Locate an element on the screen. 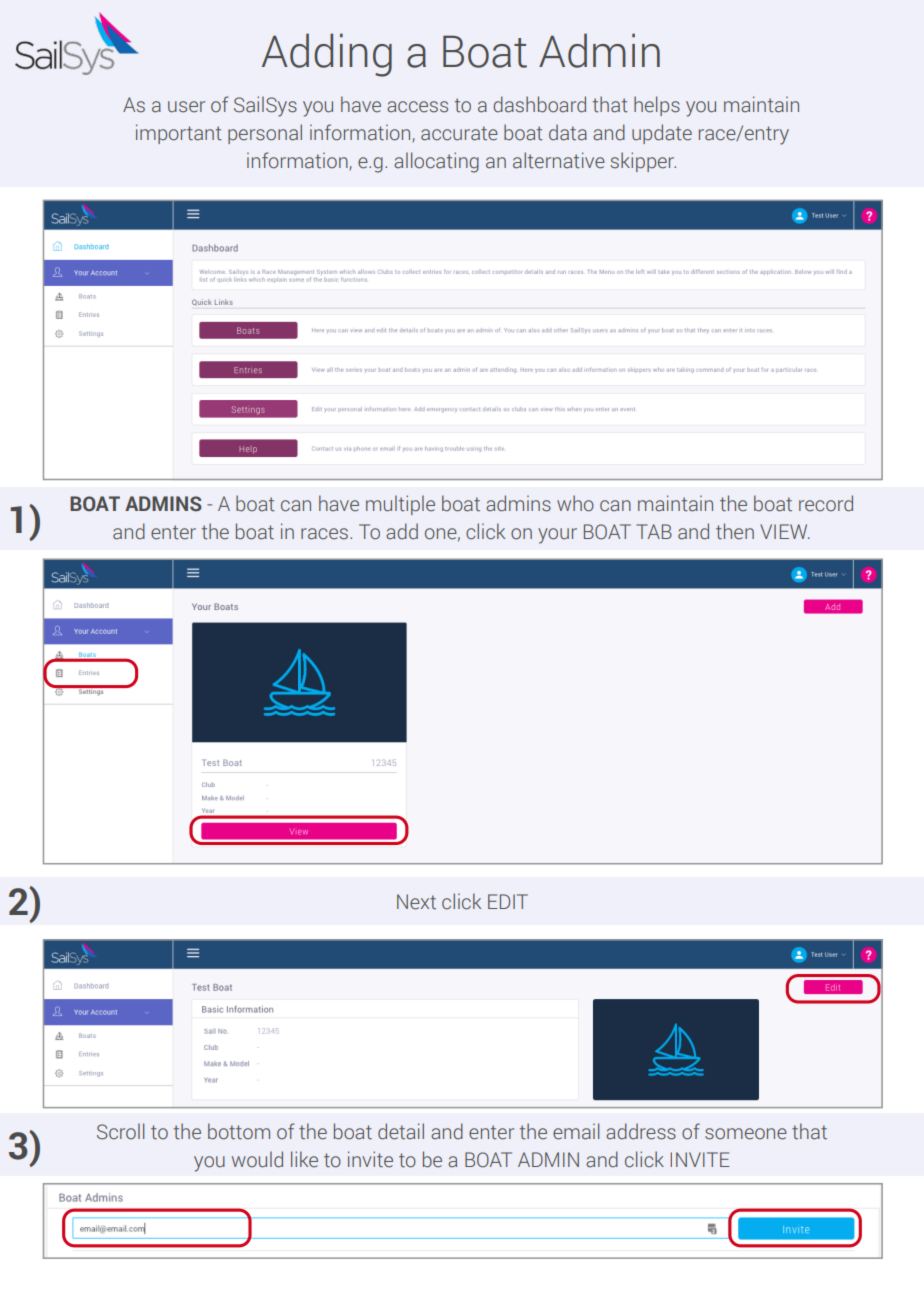 The height and width of the screenshot is (1308, 924). then is located at coordinates (735, 531).
